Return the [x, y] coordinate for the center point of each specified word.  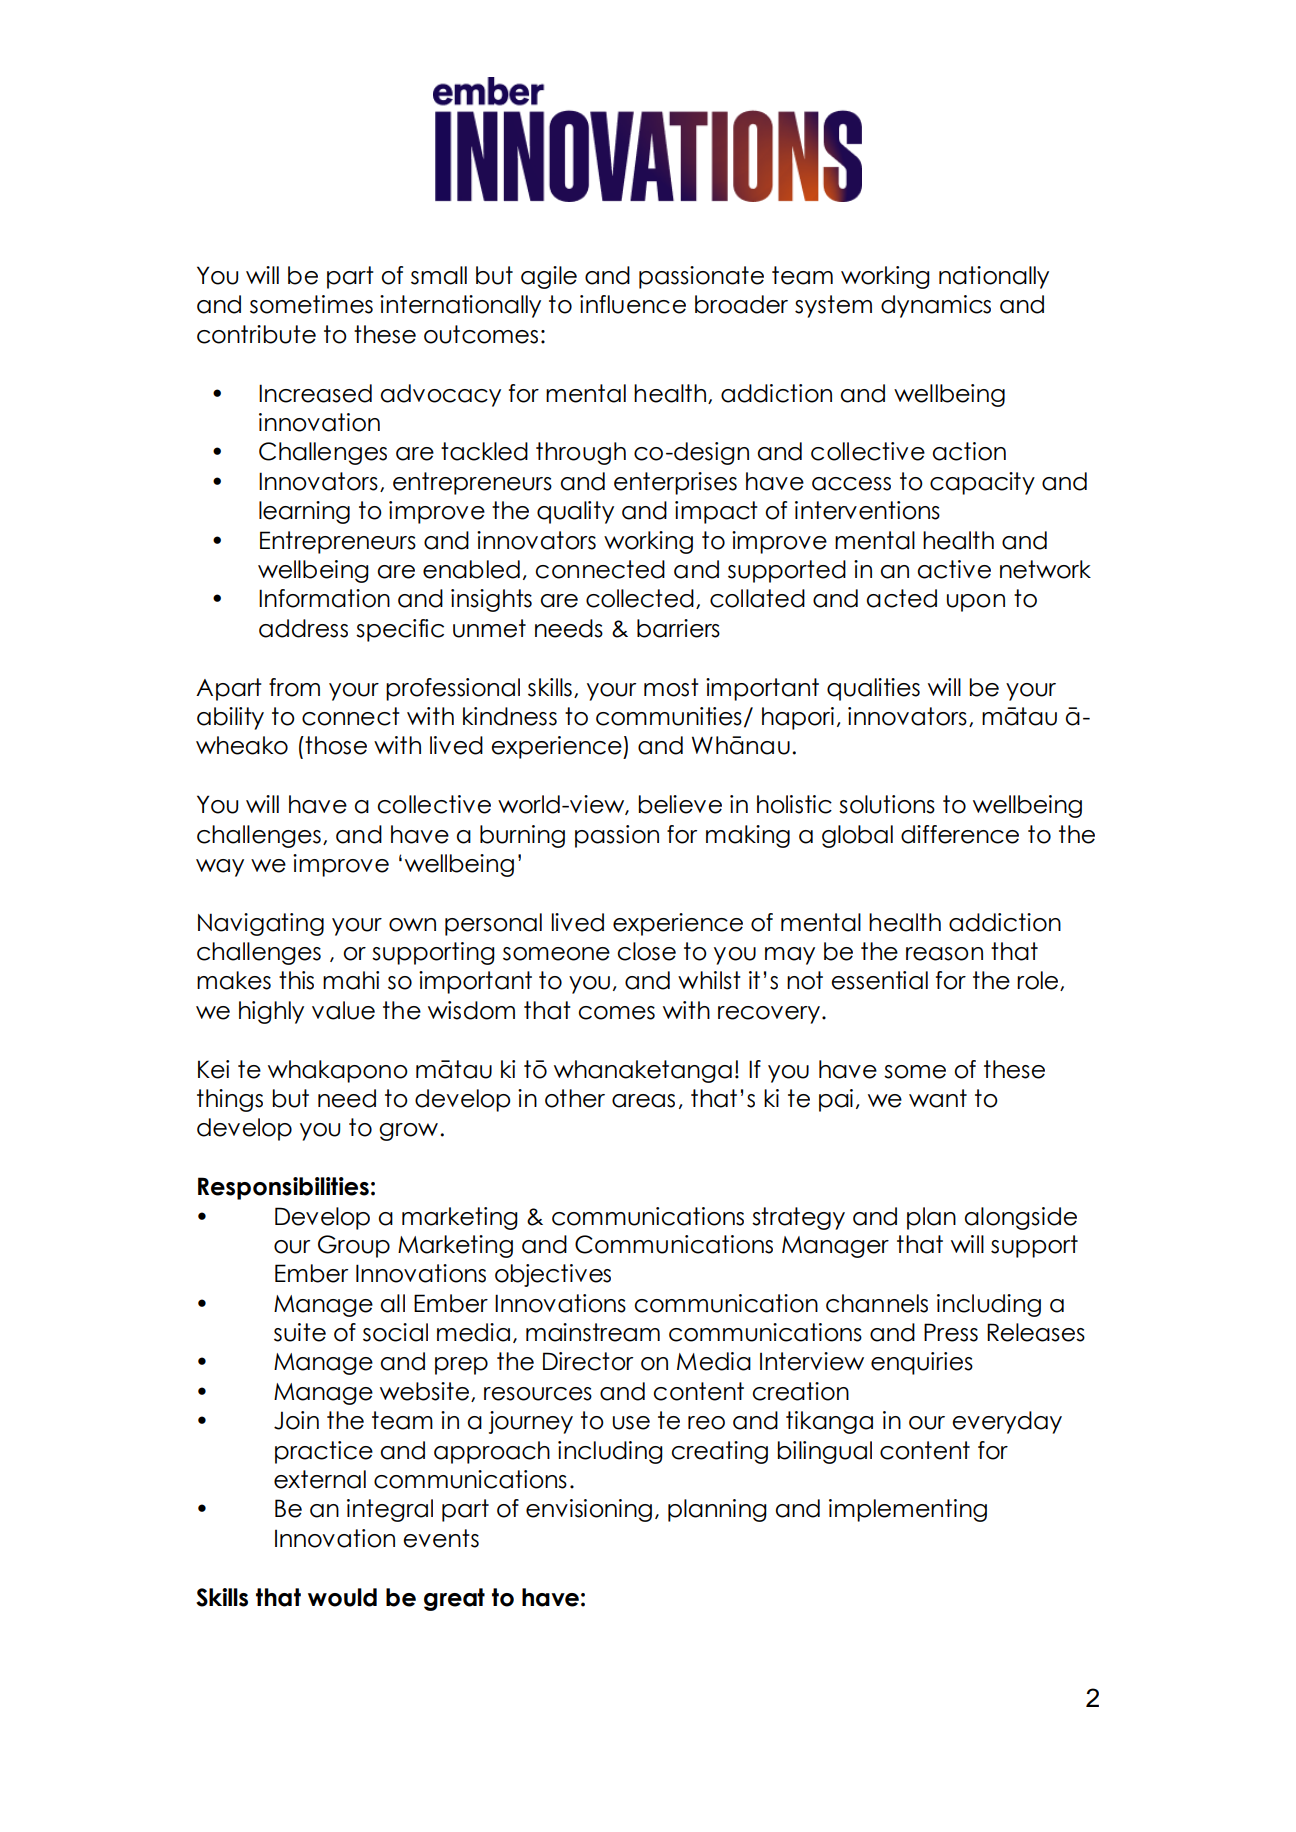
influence [633, 304]
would [342, 1597]
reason [944, 954]
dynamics [936, 306]
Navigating [261, 924]
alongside [1021, 1218]
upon [976, 603]
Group [354, 1246]
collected [640, 598]
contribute [256, 334]
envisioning [589, 1510]
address [303, 628]
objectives [553, 1275]
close [646, 951]
